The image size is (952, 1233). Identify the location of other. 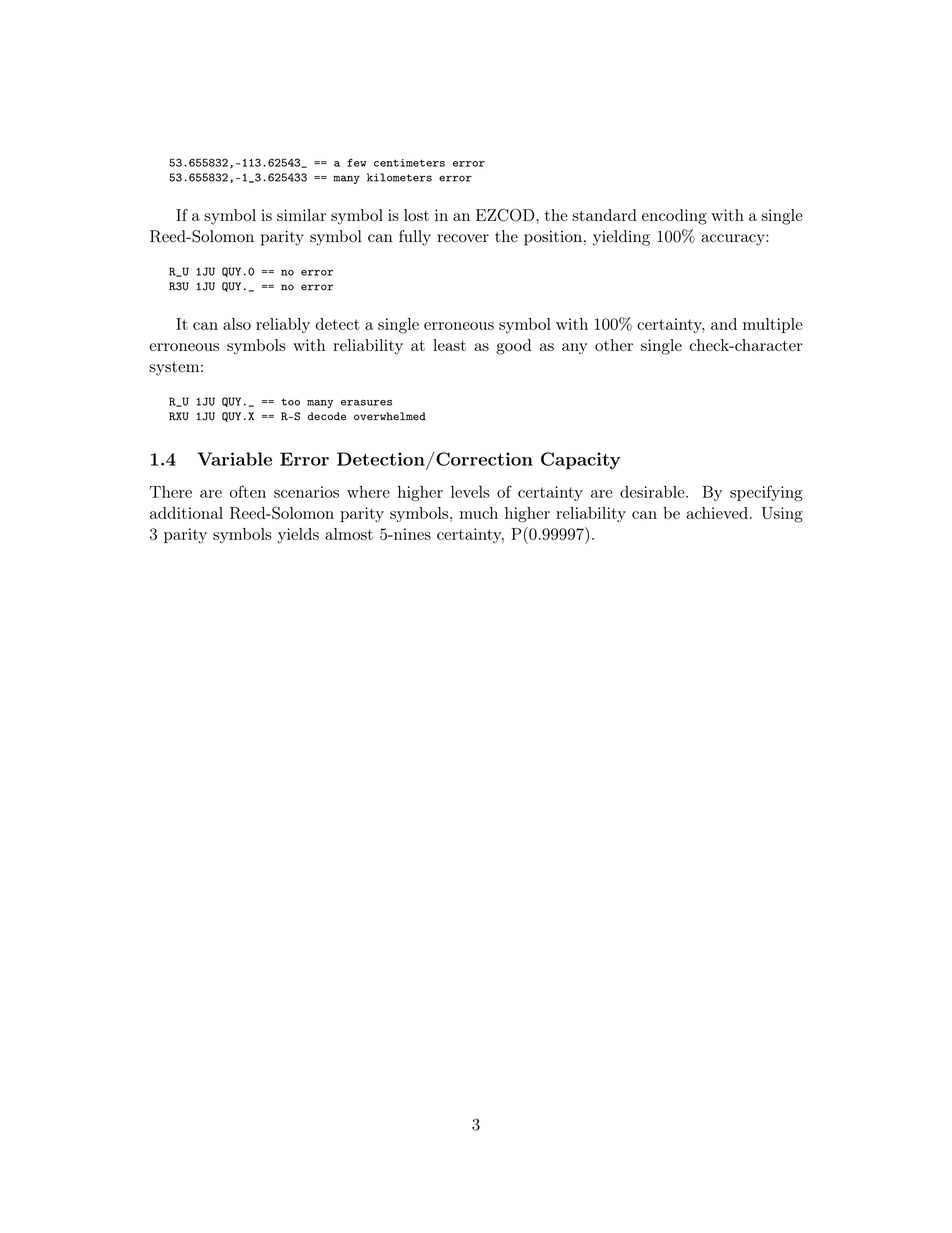
(614, 345).
